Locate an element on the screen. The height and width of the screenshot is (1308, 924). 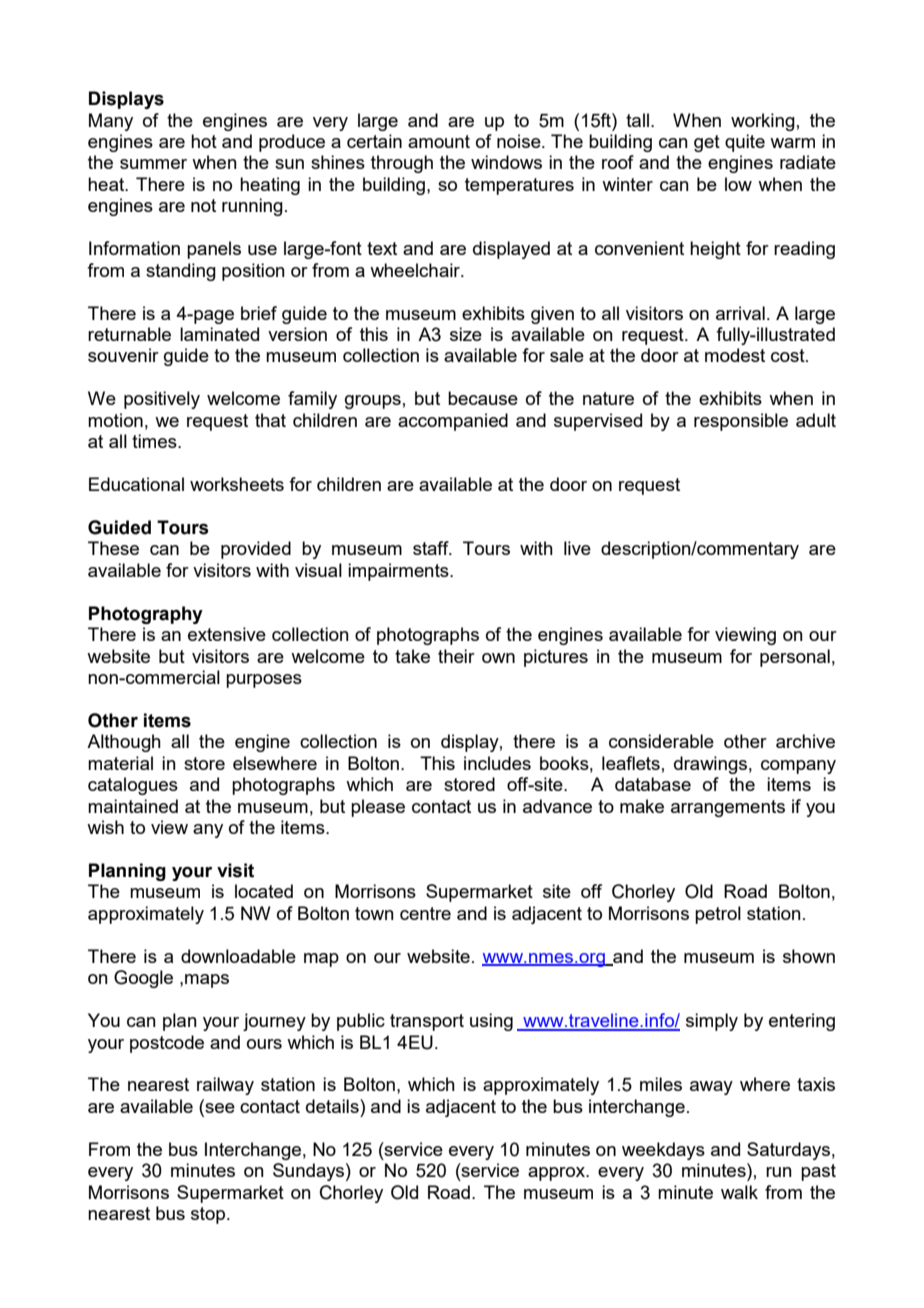
quite is located at coordinates (745, 143).
